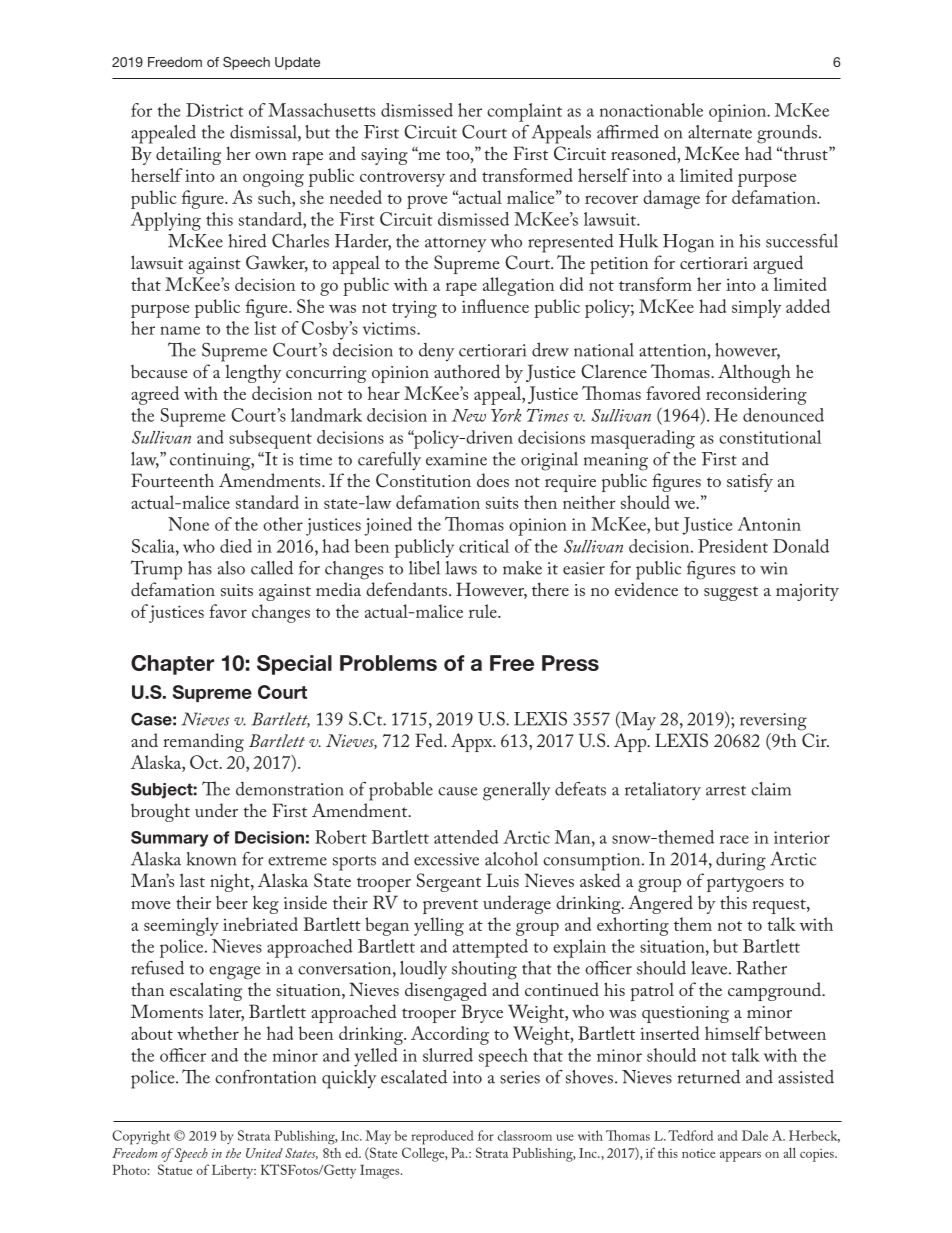 The height and width of the screenshot is (1233, 952). Describe the element at coordinates (755, 1135) in the screenshot. I see `Dale` at that location.
